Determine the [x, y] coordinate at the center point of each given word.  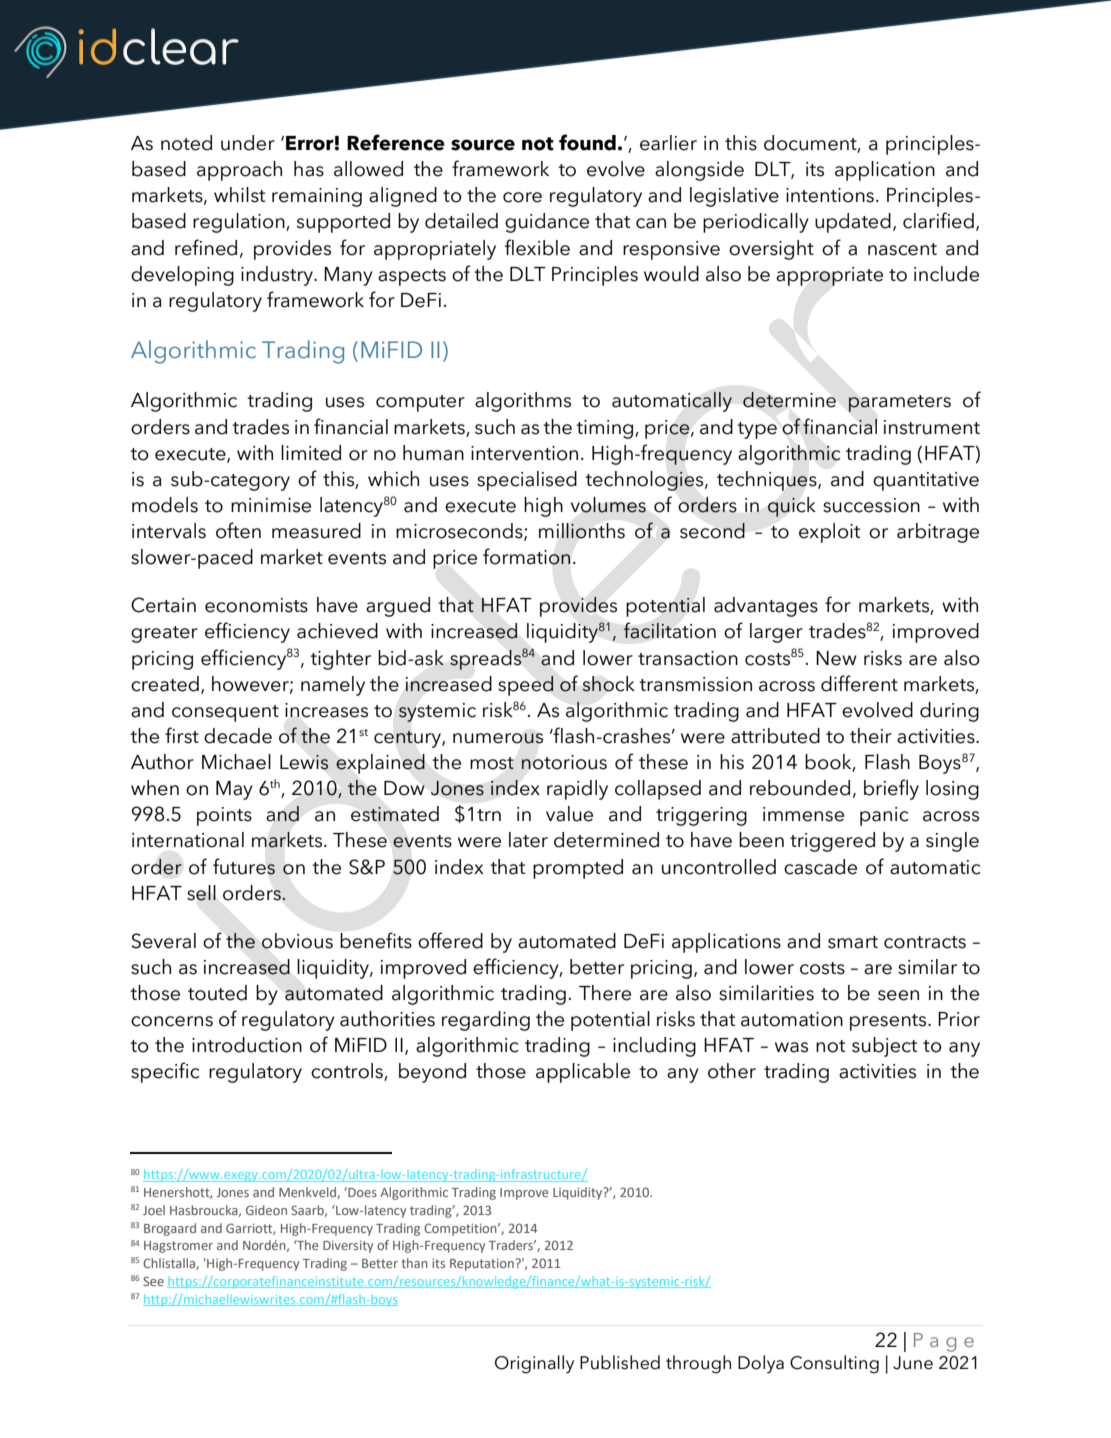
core [522, 197]
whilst [239, 195]
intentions [830, 195]
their [871, 736]
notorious [564, 762]
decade [238, 736]
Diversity [348, 1247]
